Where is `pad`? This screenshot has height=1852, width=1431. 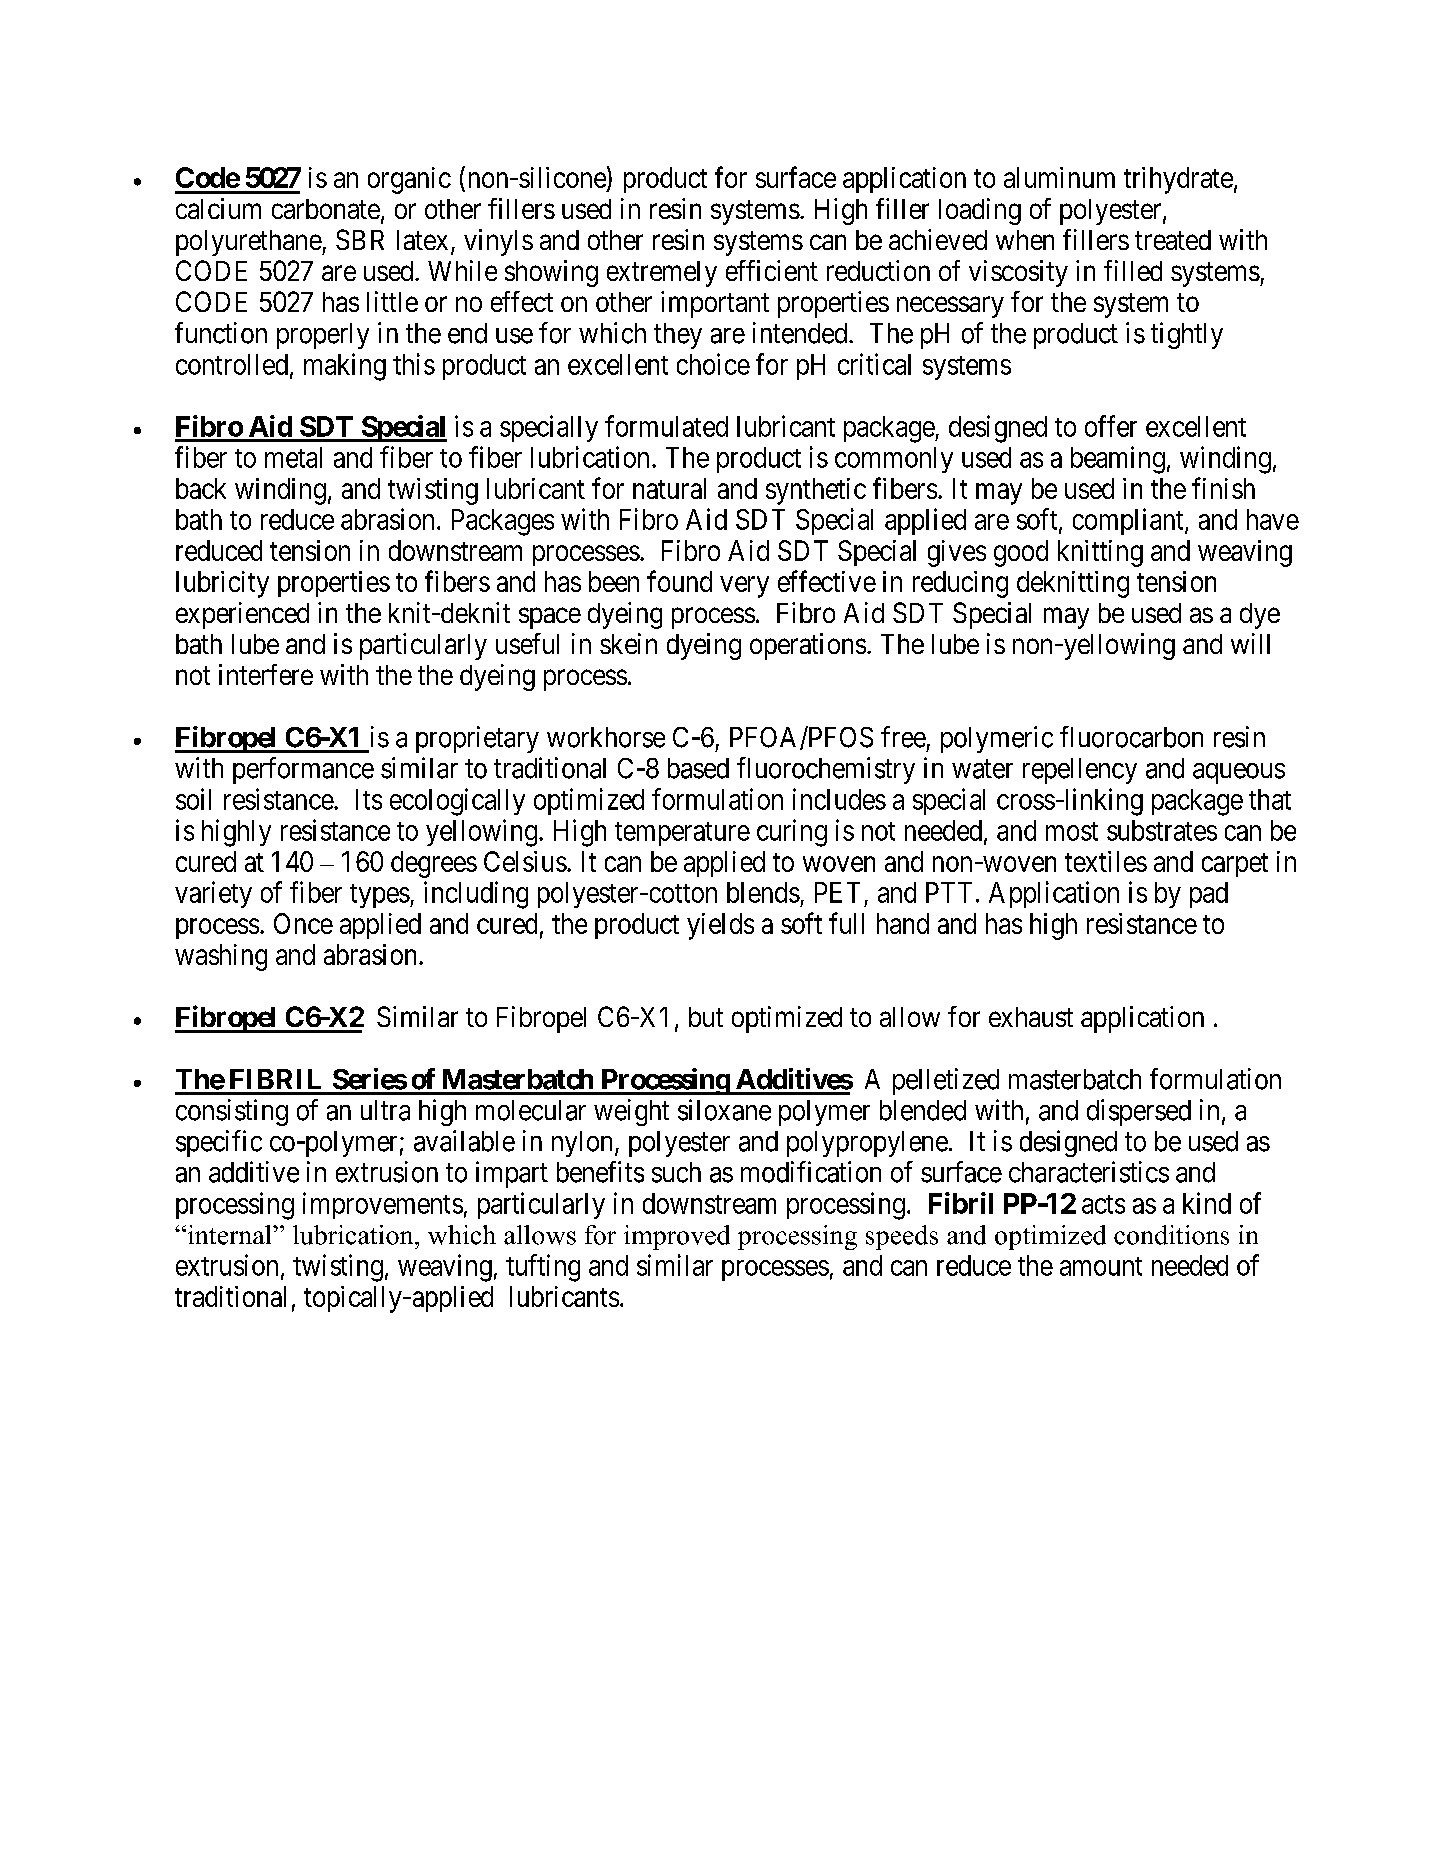
pad is located at coordinates (1209, 895).
